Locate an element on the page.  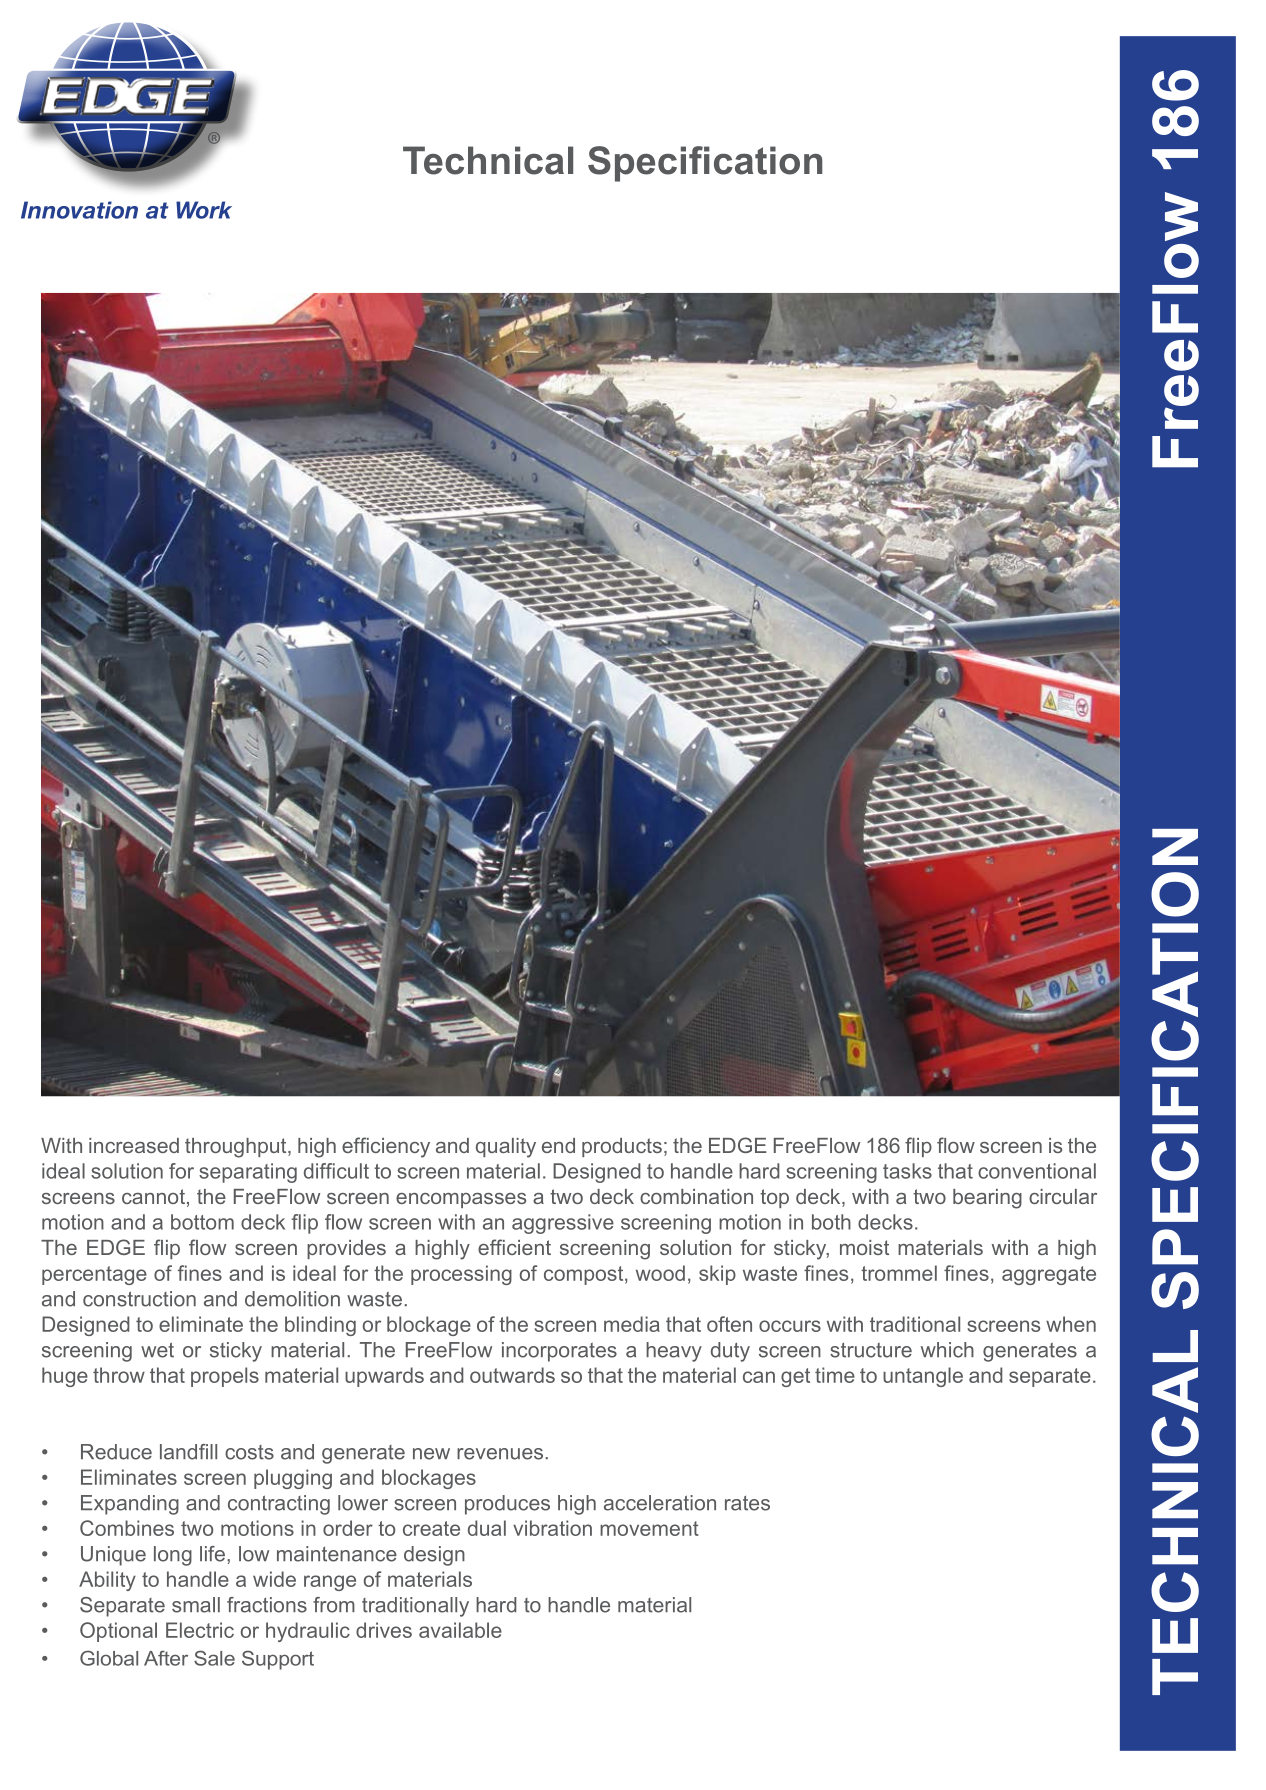
acceleration is located at coordinates (660, 1503).
